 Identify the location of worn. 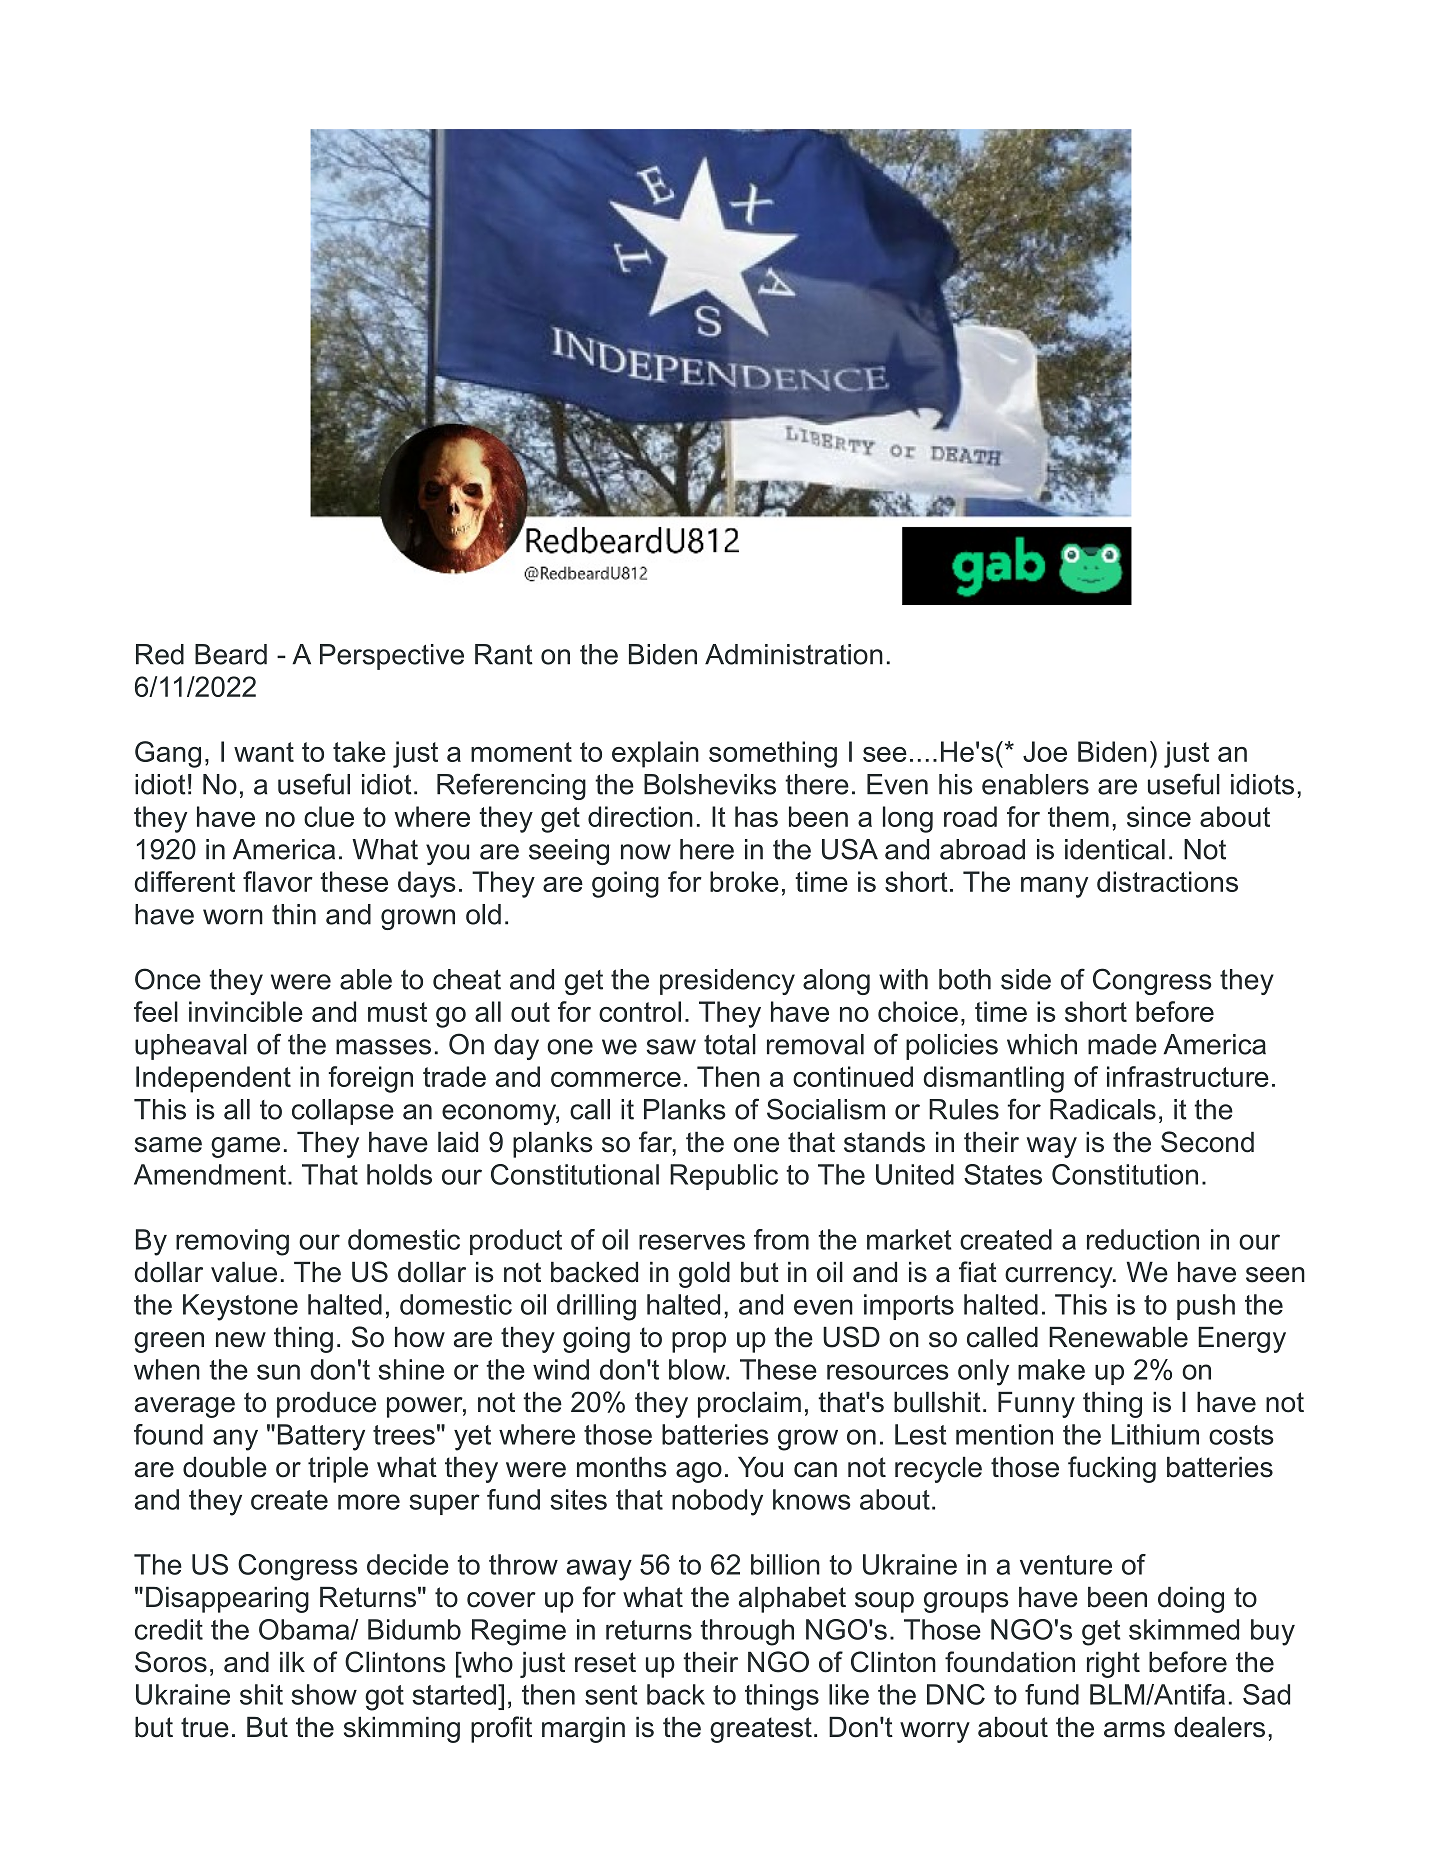
(233, 917).
